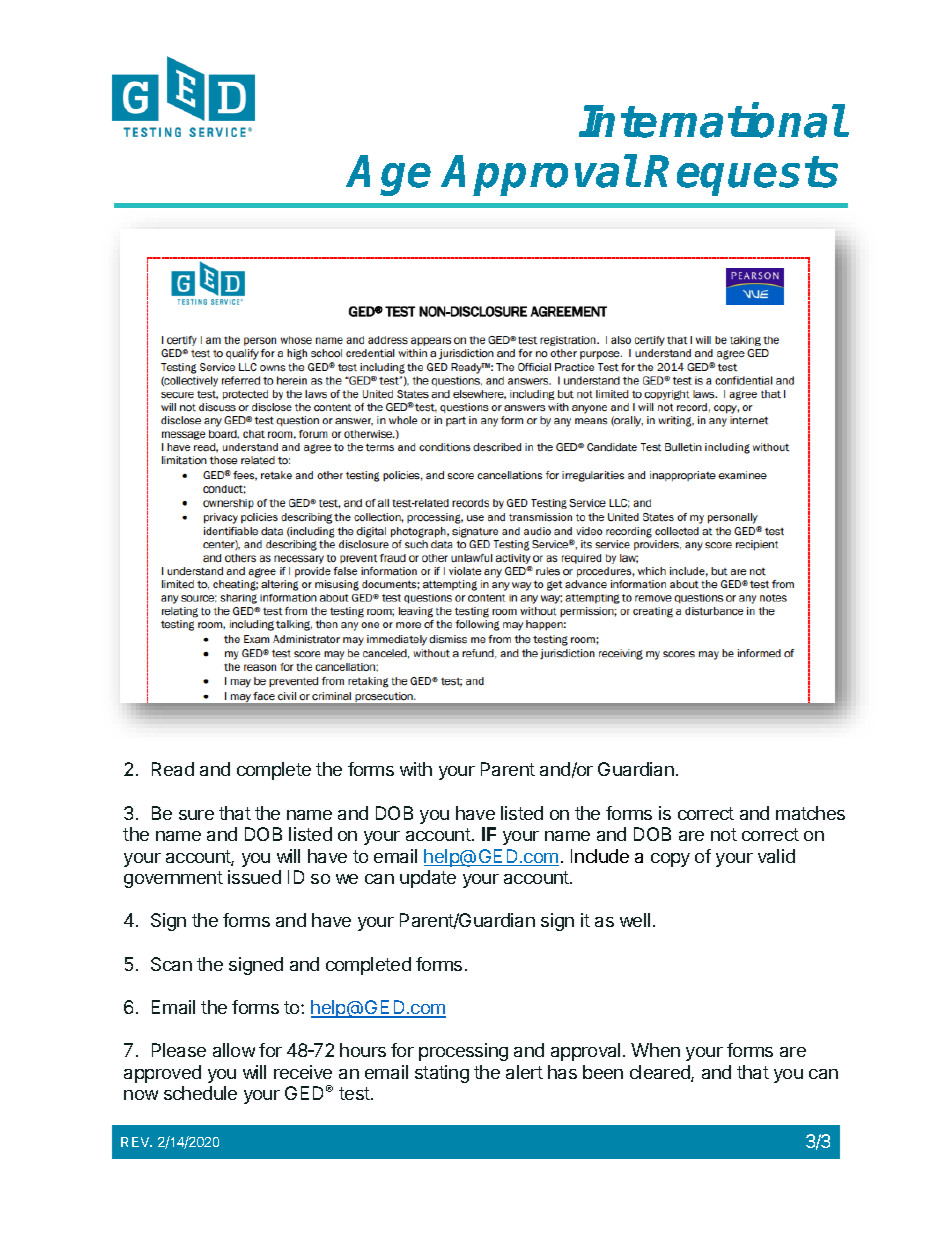 This screenshot has width=952, height=1233. Describe the element at coordinates (200, 1093) in the screenshot. I see `schedule` at that location.
